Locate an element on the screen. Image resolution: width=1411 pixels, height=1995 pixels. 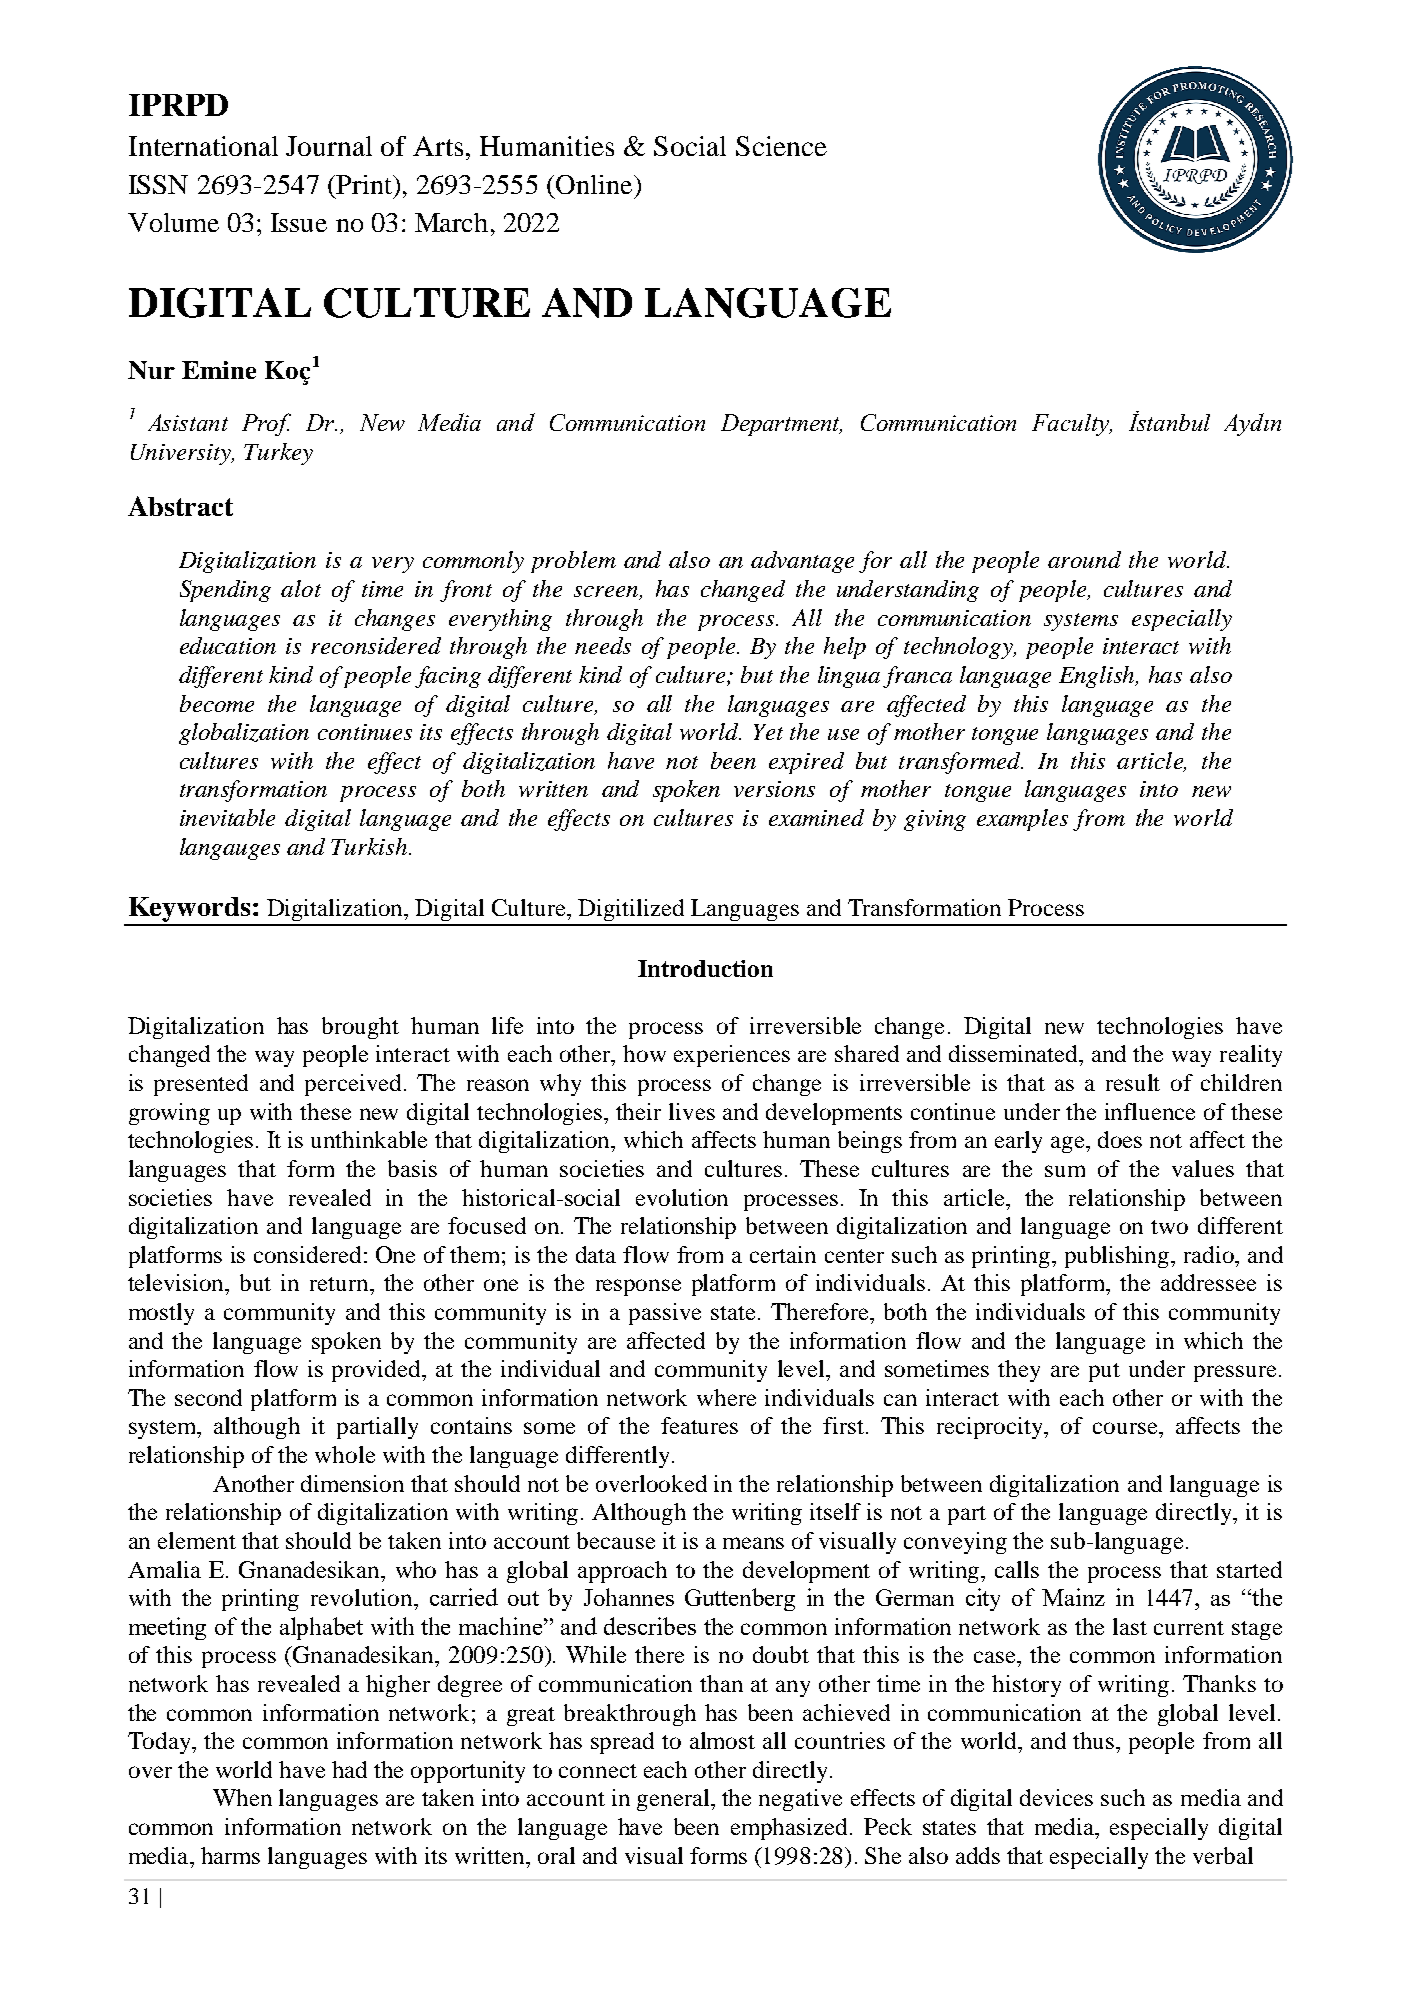
general is located at coordinates (674, 1800).
